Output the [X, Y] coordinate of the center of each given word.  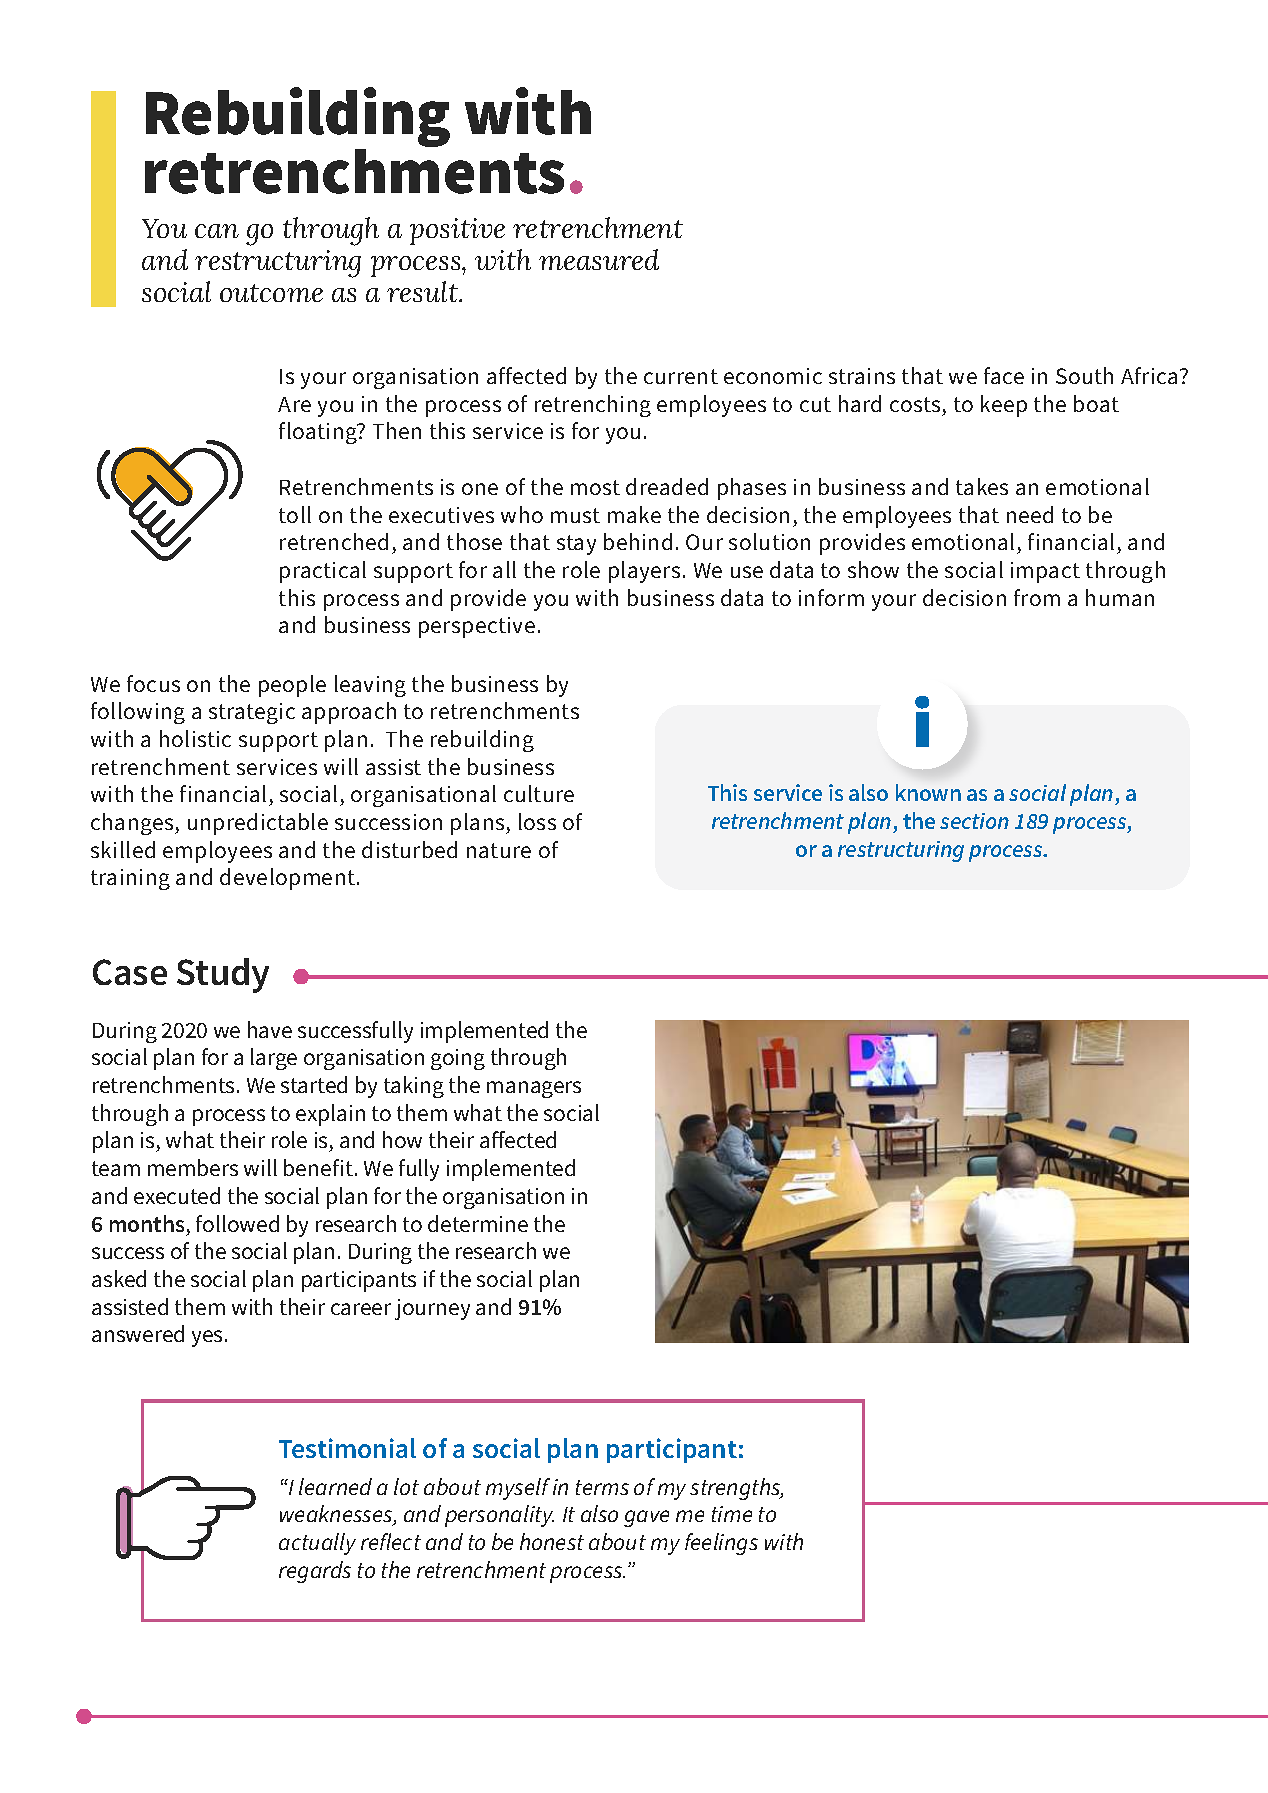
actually [317, 1544]
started [314, 1084]
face [1004, 375]
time [732, 1514]
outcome [271, 293]
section [974, 821]
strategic [252, 713]
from [1037, 597]
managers [534, 1089]
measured [599, 259]
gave [646, 1518]
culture [539, 793]
